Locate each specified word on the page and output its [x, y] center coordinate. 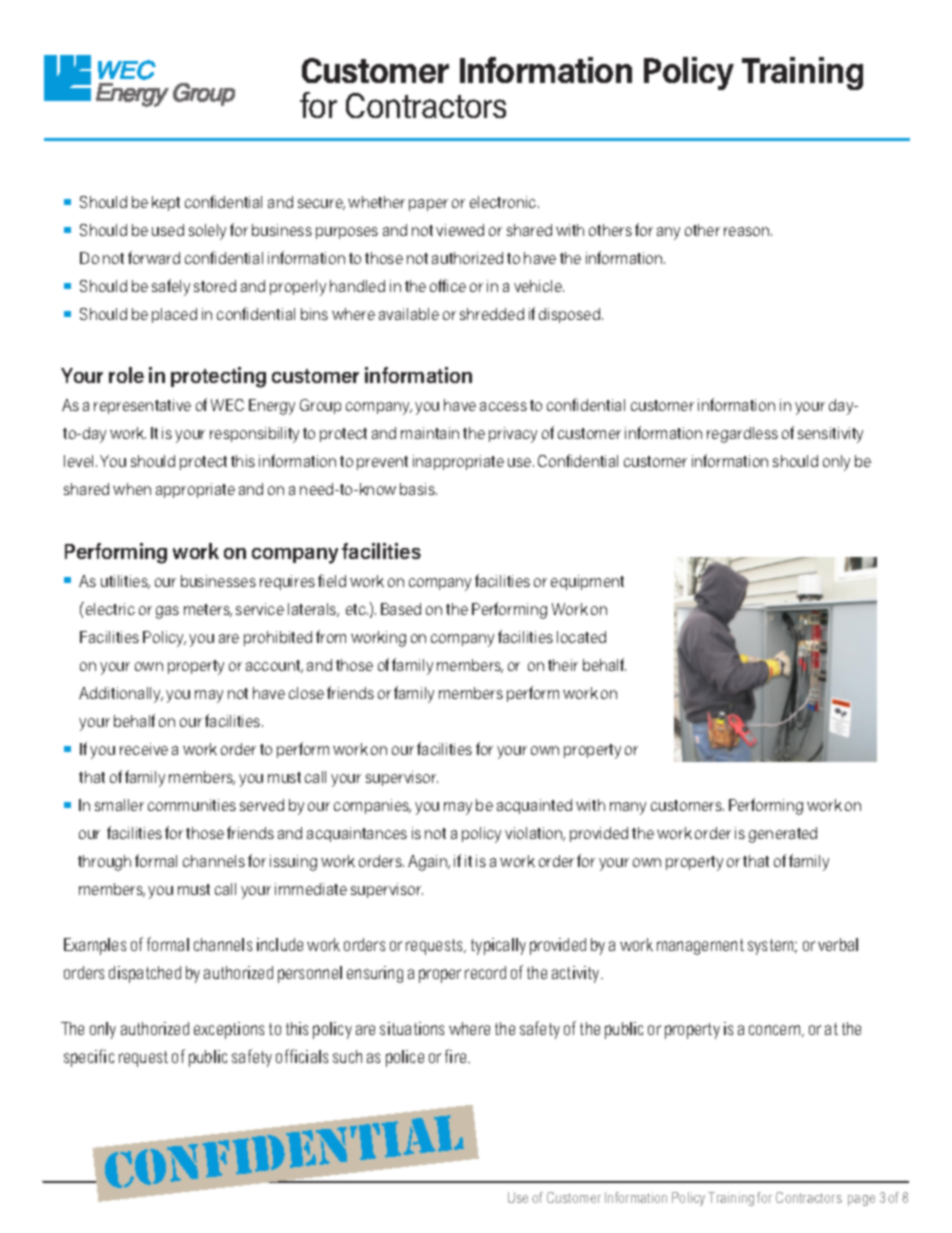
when [132, 489]
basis [418, 489]
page [861, 1200]
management [700, 947]
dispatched [145, 974]
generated [783, 835]
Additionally [121, 695]
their [563, 665]
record [485, 972]
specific [89, 1058]
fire [457, 1056]
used [168, 230]
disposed [569, 315]
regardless [742, 435]
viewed [460, 230]
